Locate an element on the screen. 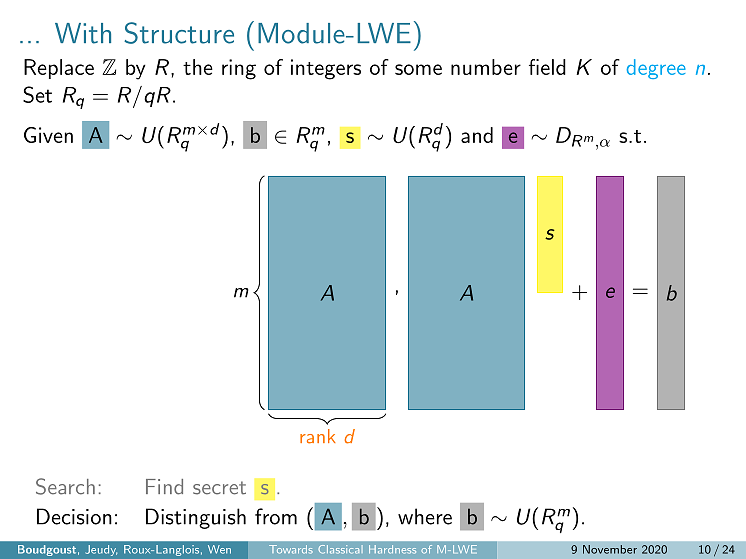 The width and height of the screenshot is (746, 559). rank is located at coordinates (317, 436).
